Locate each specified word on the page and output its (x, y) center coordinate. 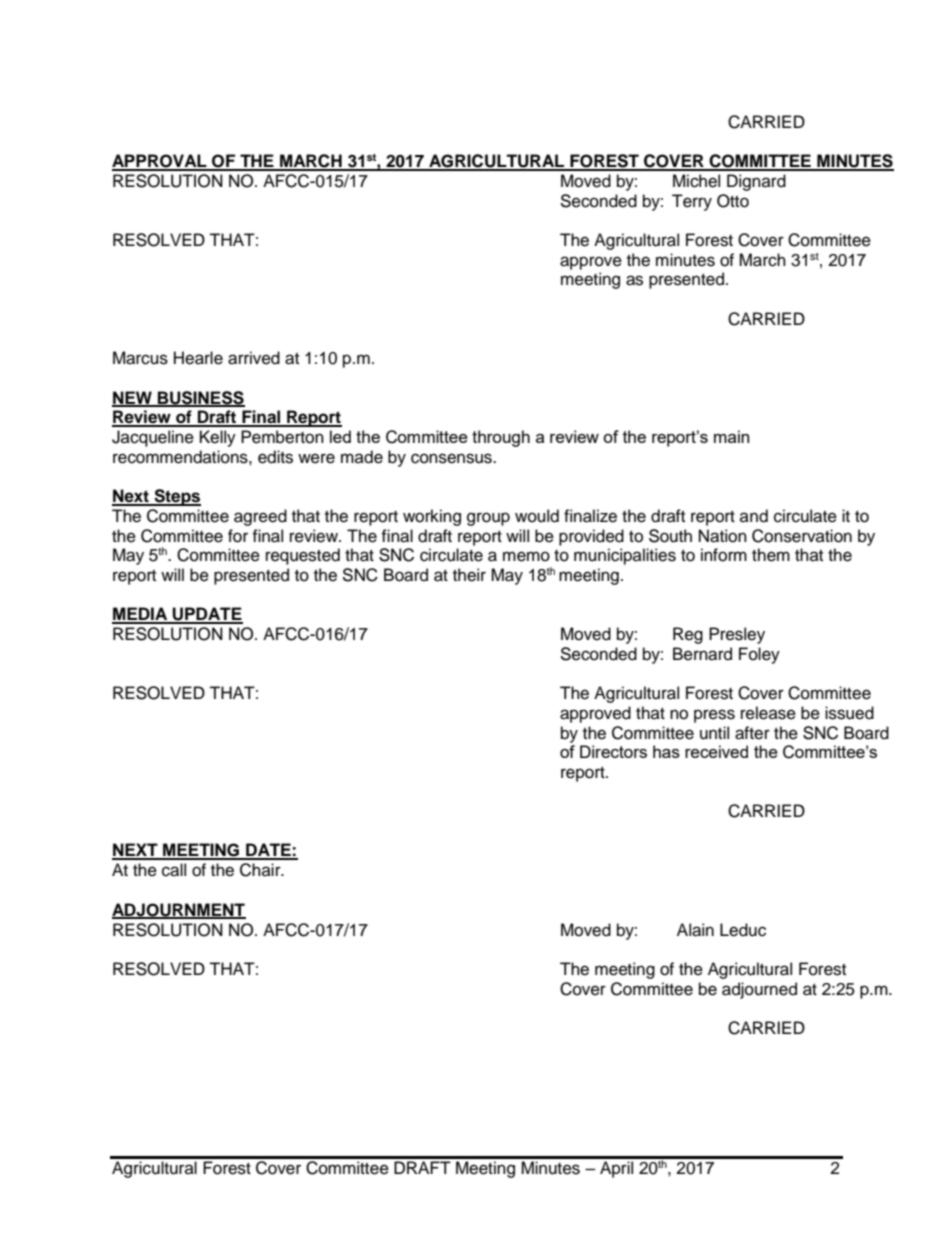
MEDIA (141, 615)
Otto (733, 201)
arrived (254, 358)
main (731, 436)
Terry (692, 202)
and (754, 516)
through (501, 438)
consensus (452, 458)
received (716, 751)
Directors (613, 751)
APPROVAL (160, 162)
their (469, 575)
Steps (176, 497)
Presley (737, 635)
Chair (261, 870)
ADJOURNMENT (179, 910)
